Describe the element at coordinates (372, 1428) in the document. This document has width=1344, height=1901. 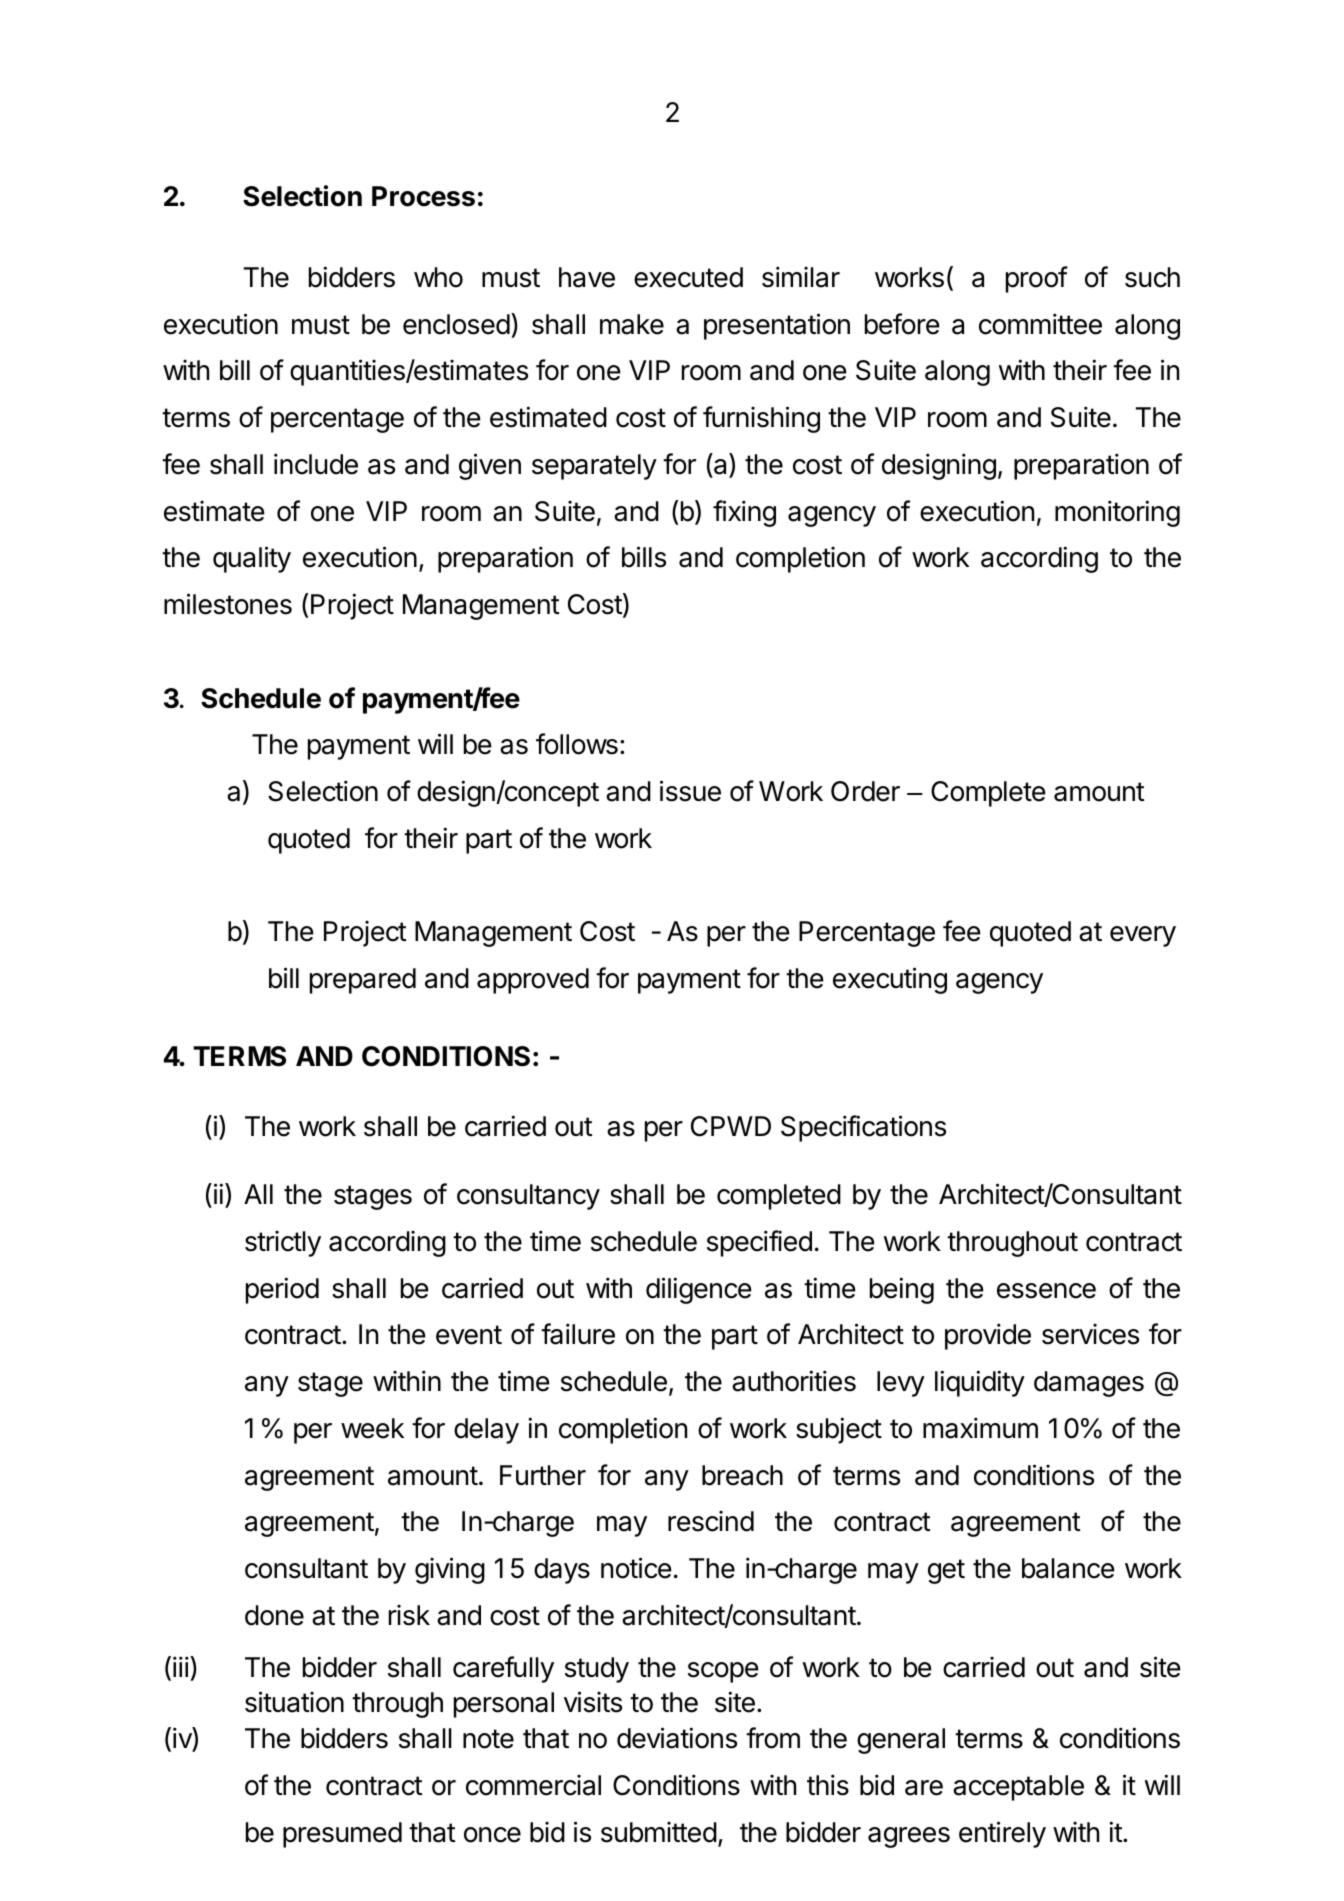
I see `week` at that location.
